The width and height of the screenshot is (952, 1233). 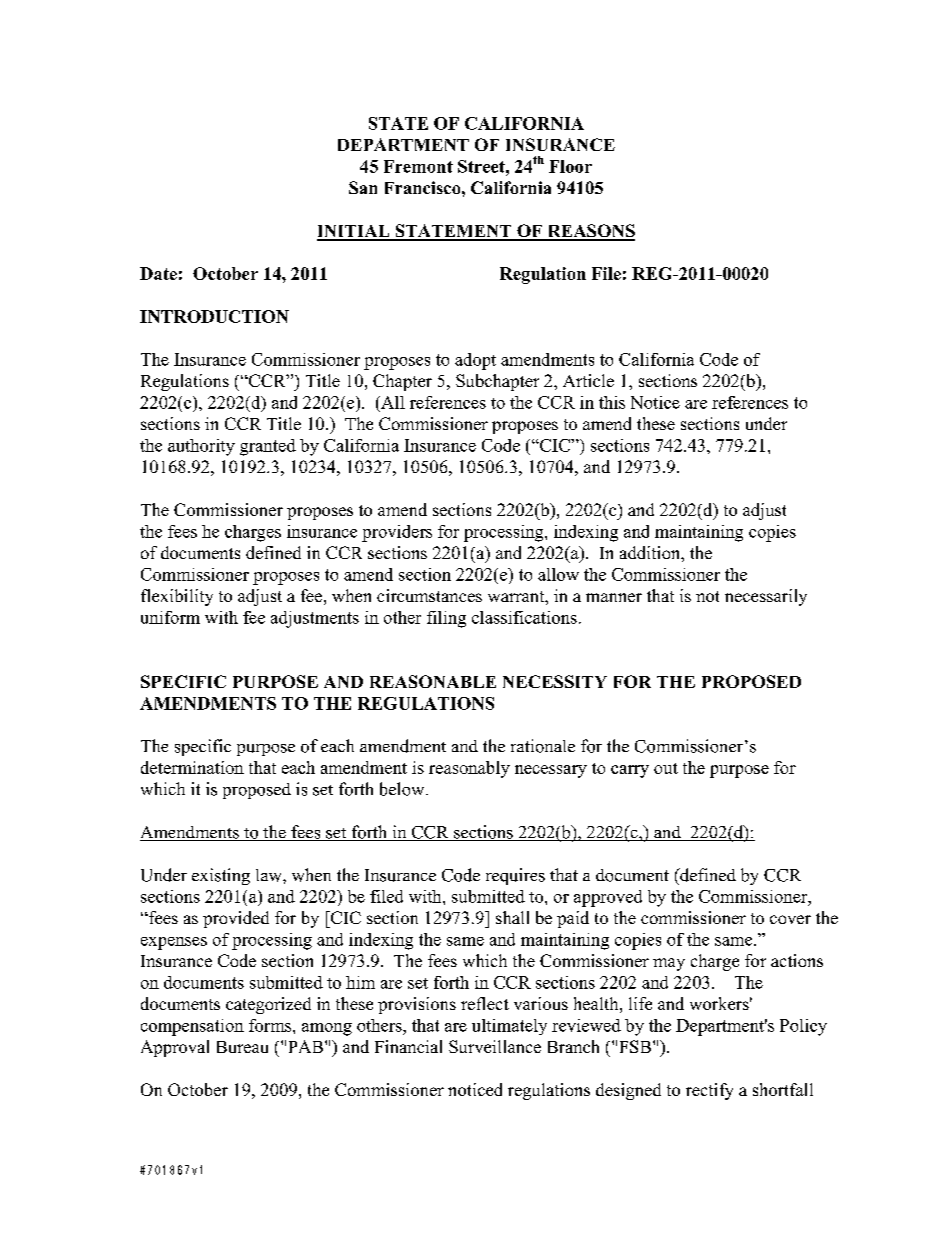 What do you see at coordinates (495, 1046) in the screenshot?
I see `Surveillance` at bounding box center [495, 1046].
